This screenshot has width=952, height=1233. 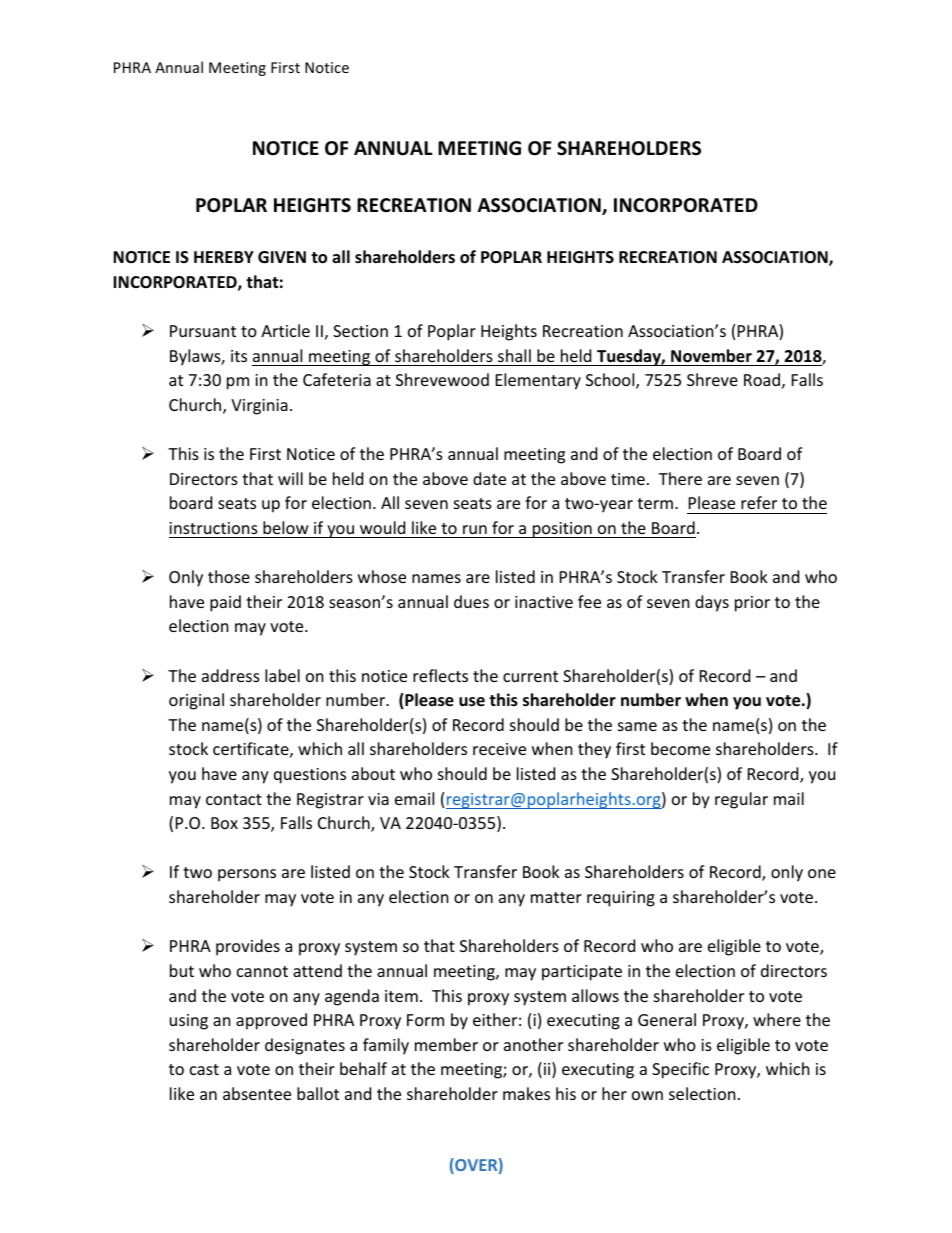 I want to click on label, so click(x=282, y=675).
